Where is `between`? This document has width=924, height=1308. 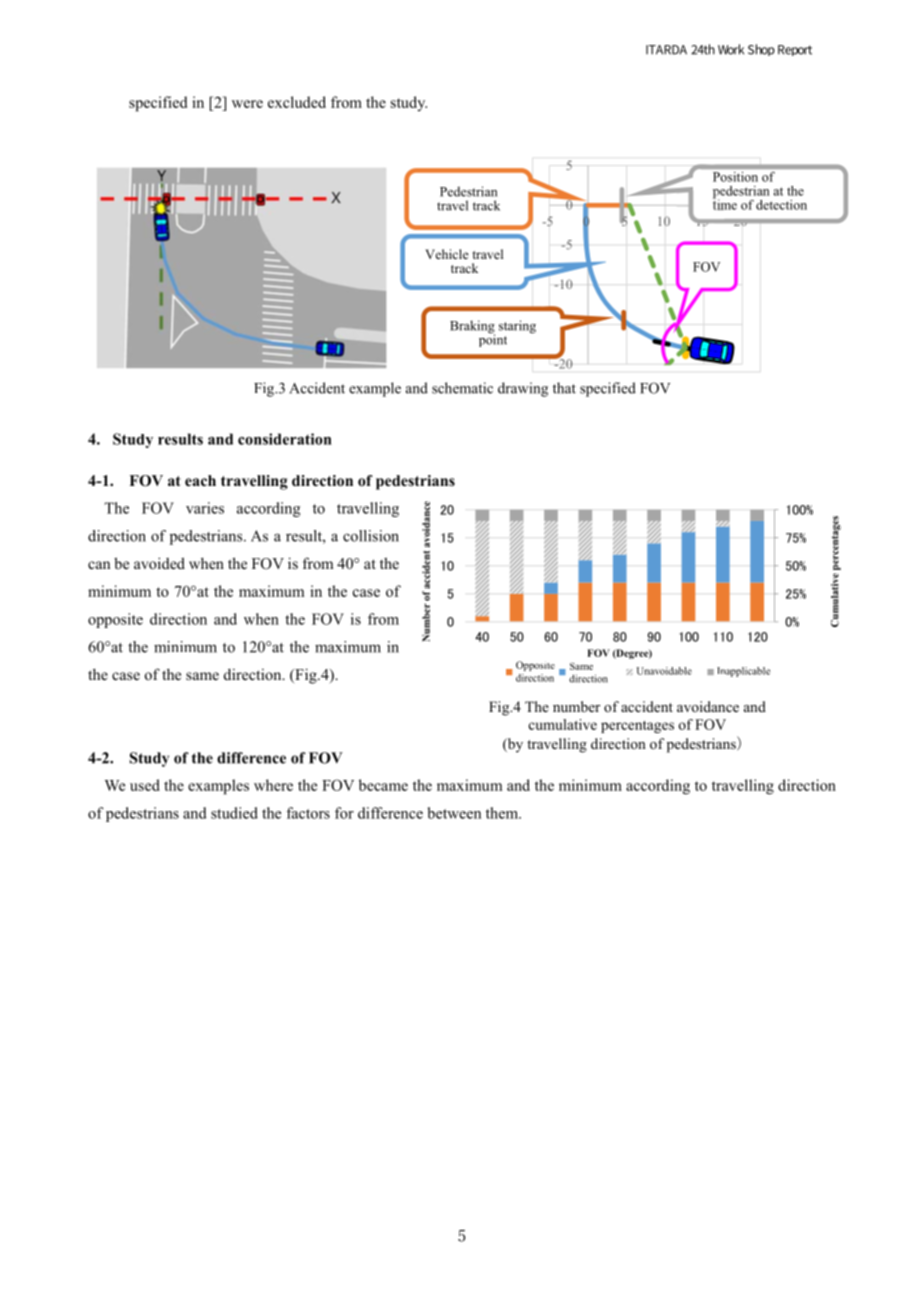 between is located at coordinates (454, 813).
